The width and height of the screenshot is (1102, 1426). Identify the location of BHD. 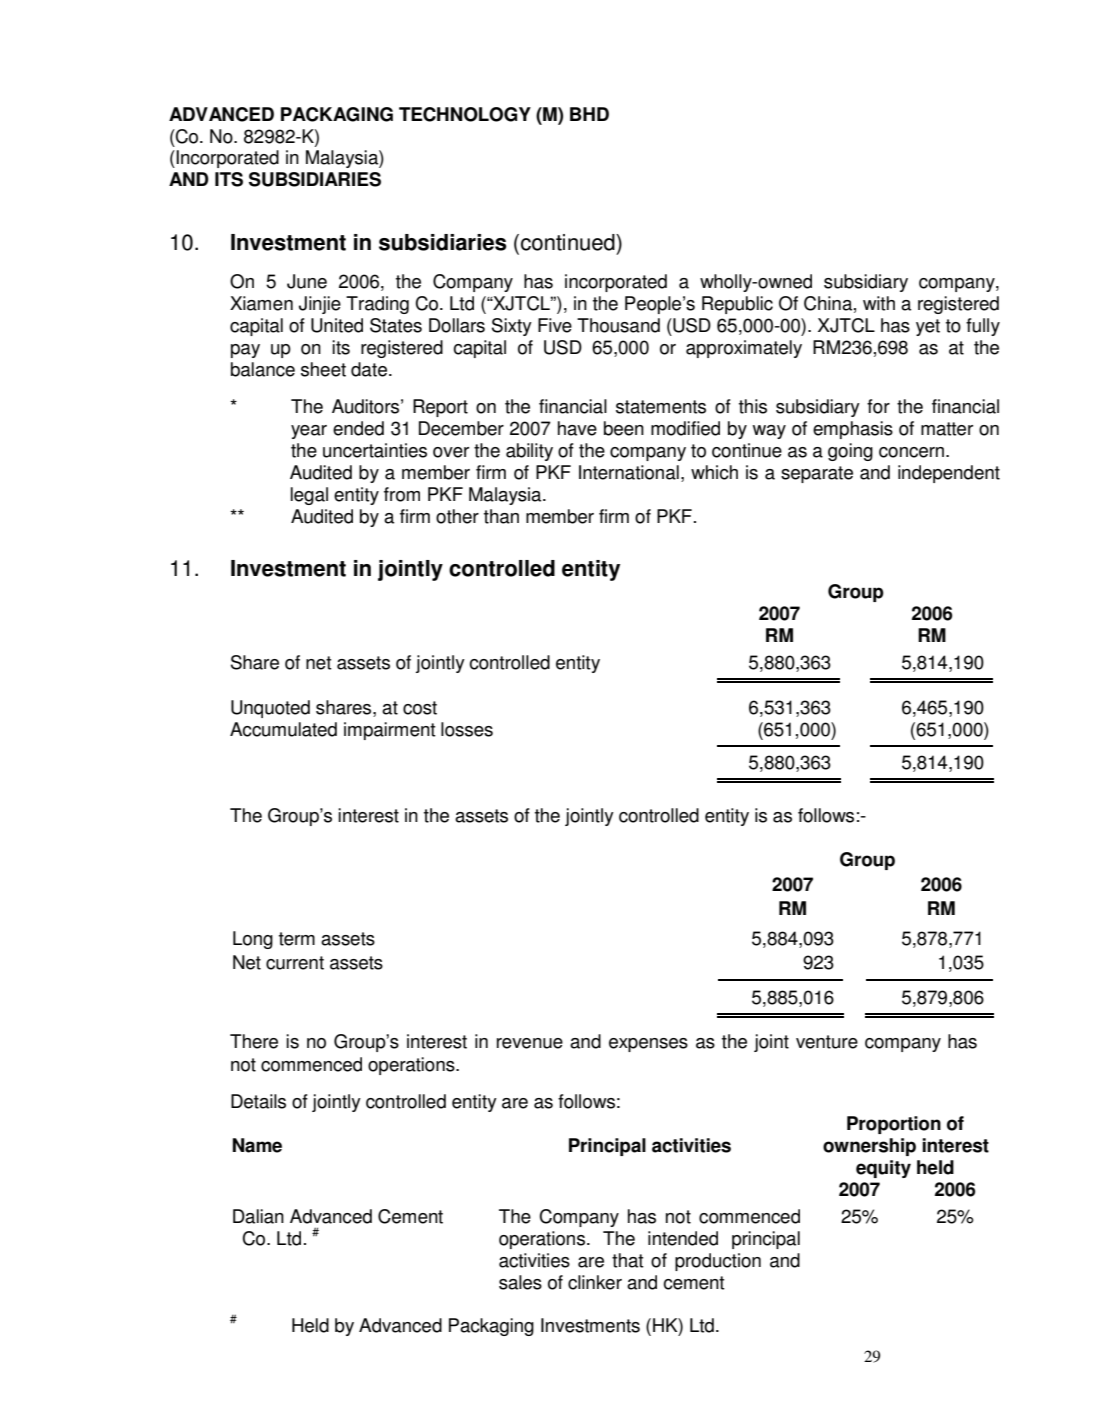
(589, 114).
